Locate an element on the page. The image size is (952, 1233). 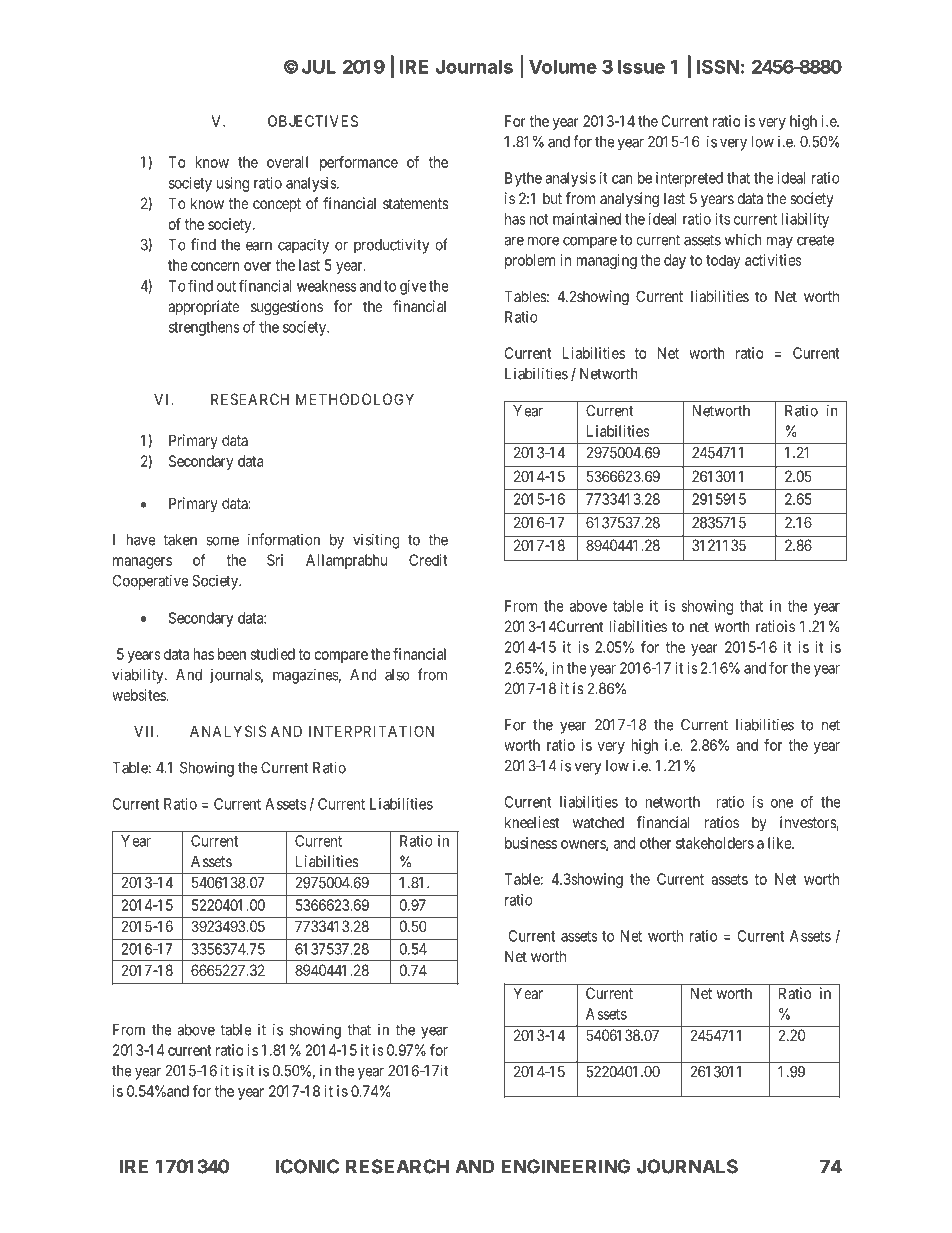
been is located at coordinates (232, 654).
